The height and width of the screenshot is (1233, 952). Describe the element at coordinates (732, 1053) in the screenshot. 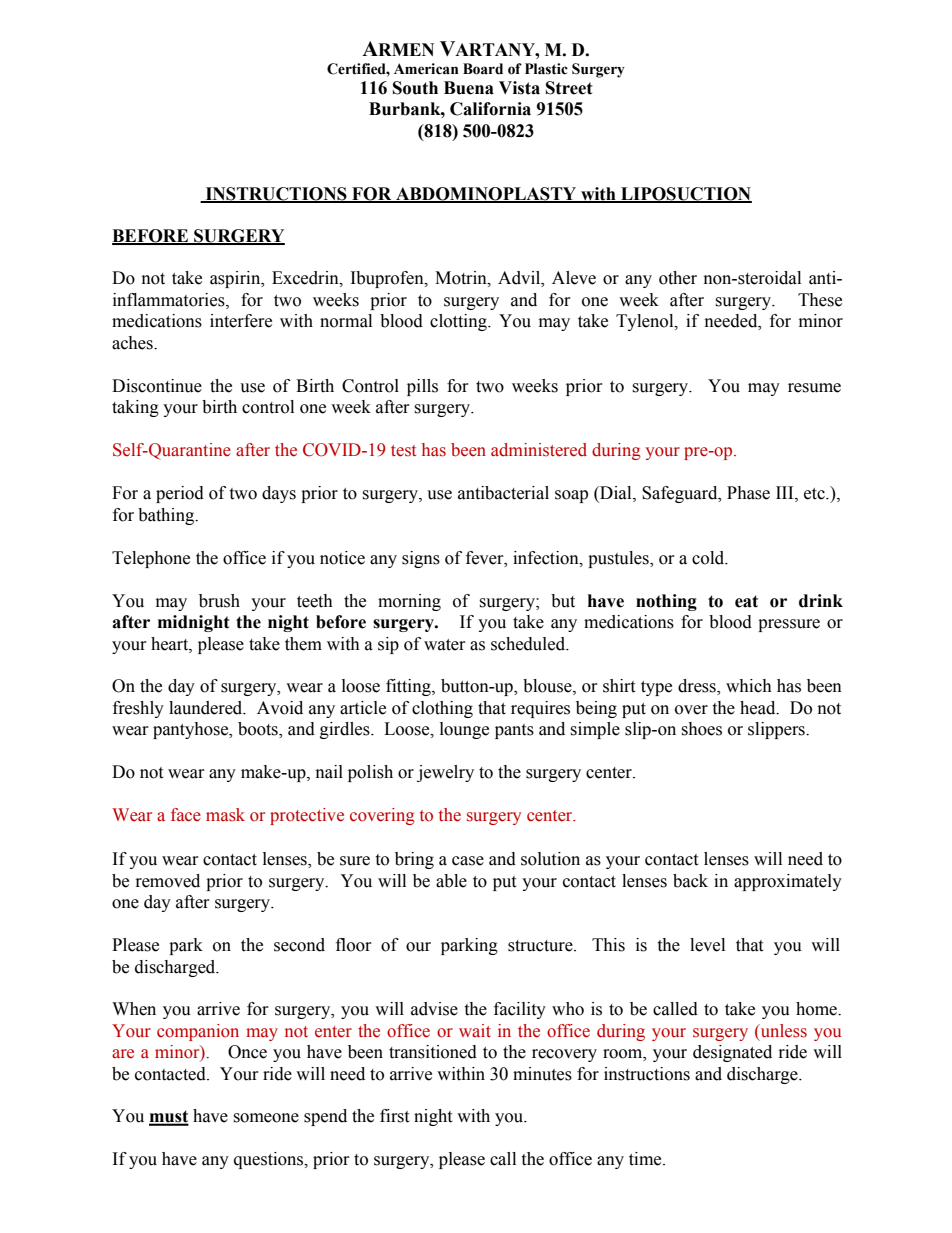

I see `designated` at that location.
